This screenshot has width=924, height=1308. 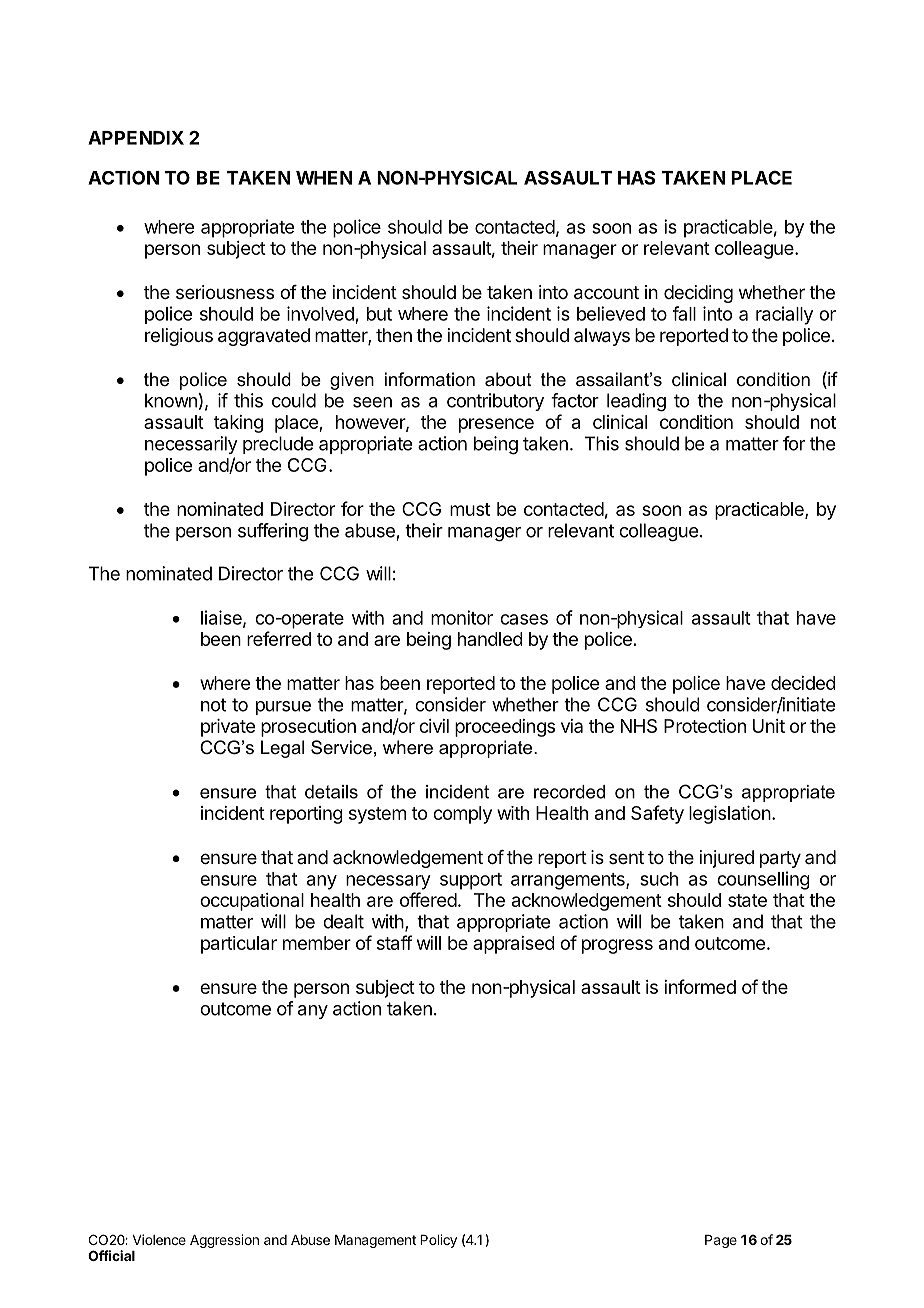 I want to click on WHEN, so click(x=324, y=178).
